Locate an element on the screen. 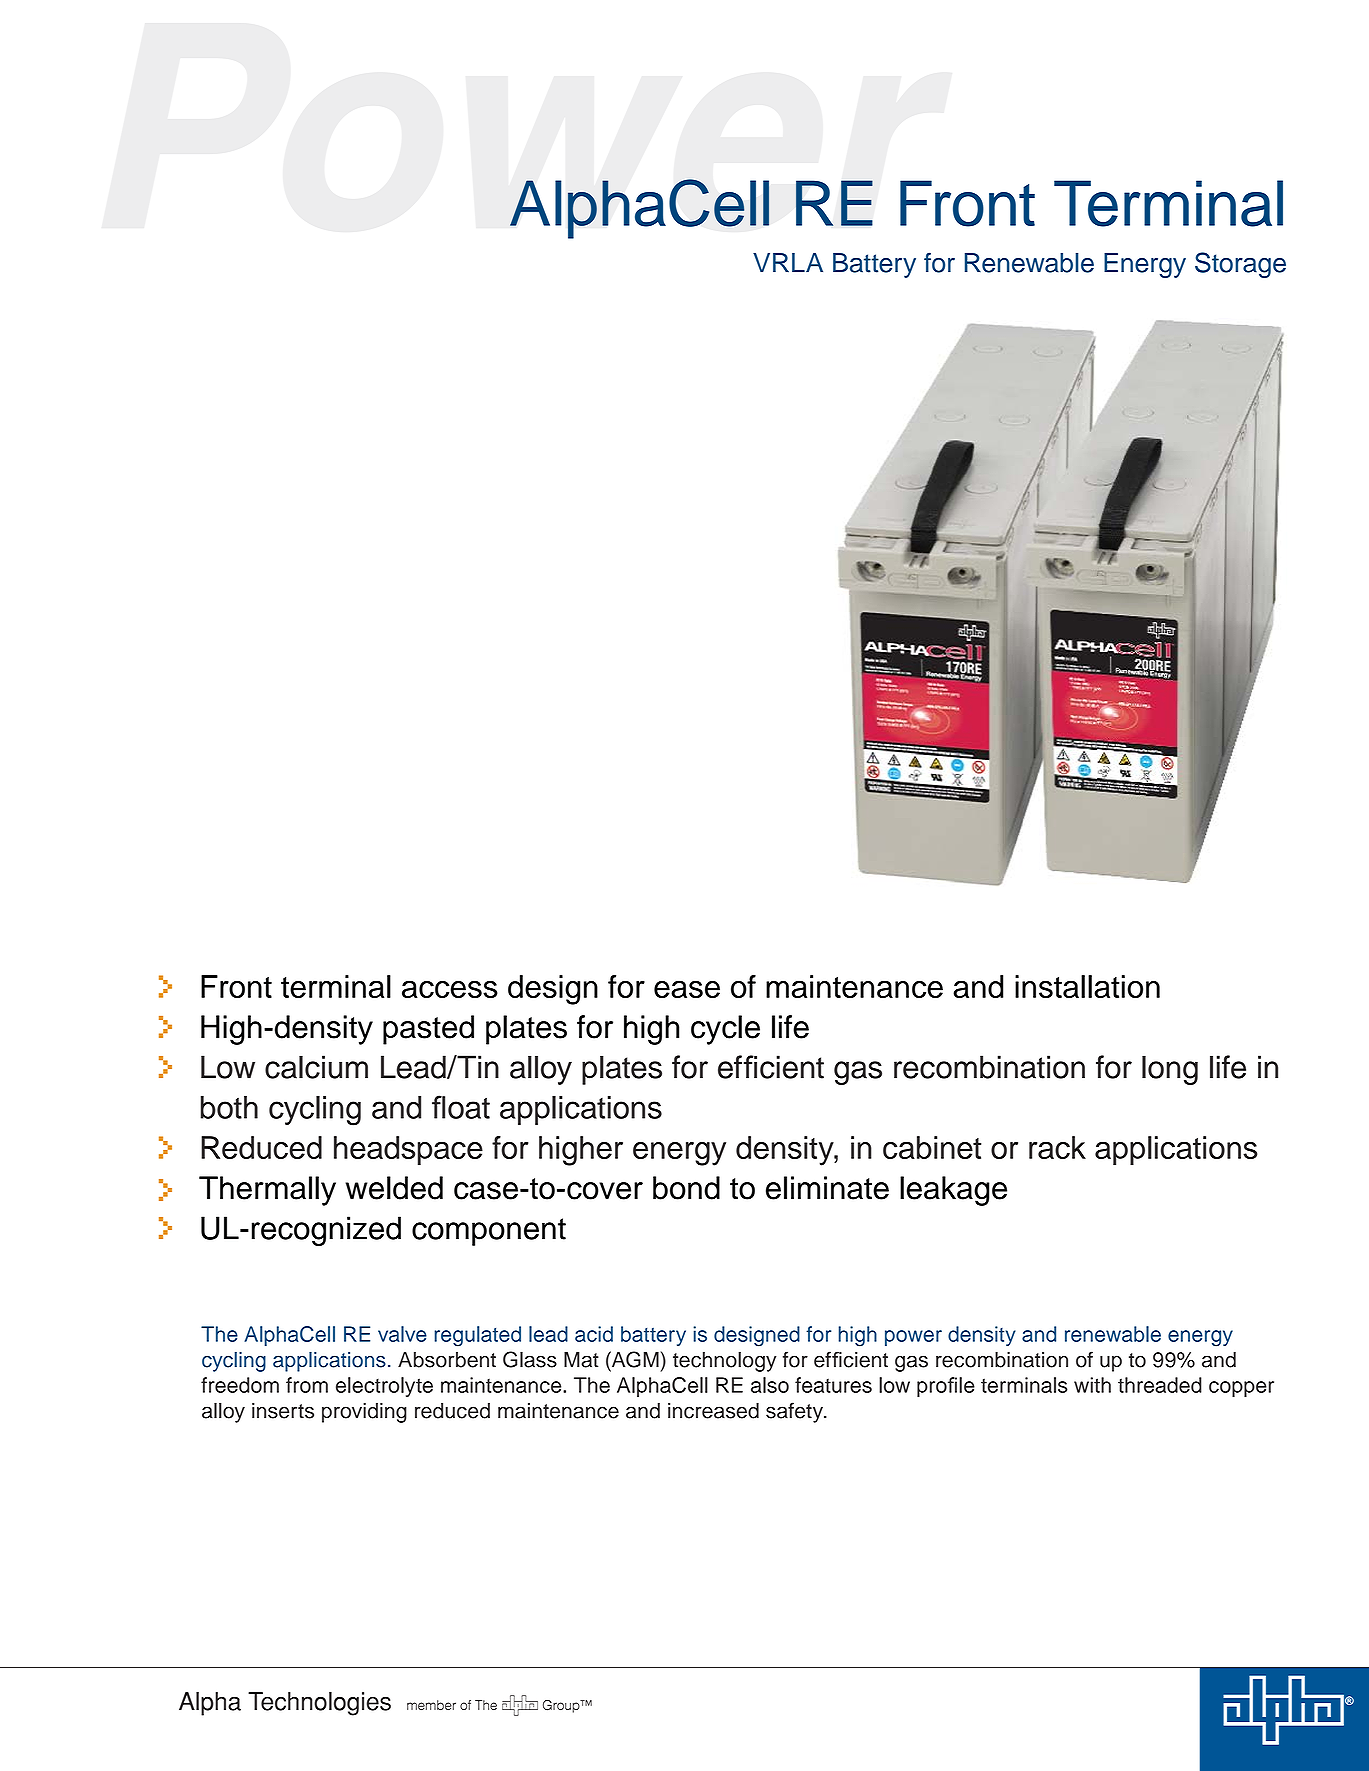  VRLA is located at coordinates (788, 262).
